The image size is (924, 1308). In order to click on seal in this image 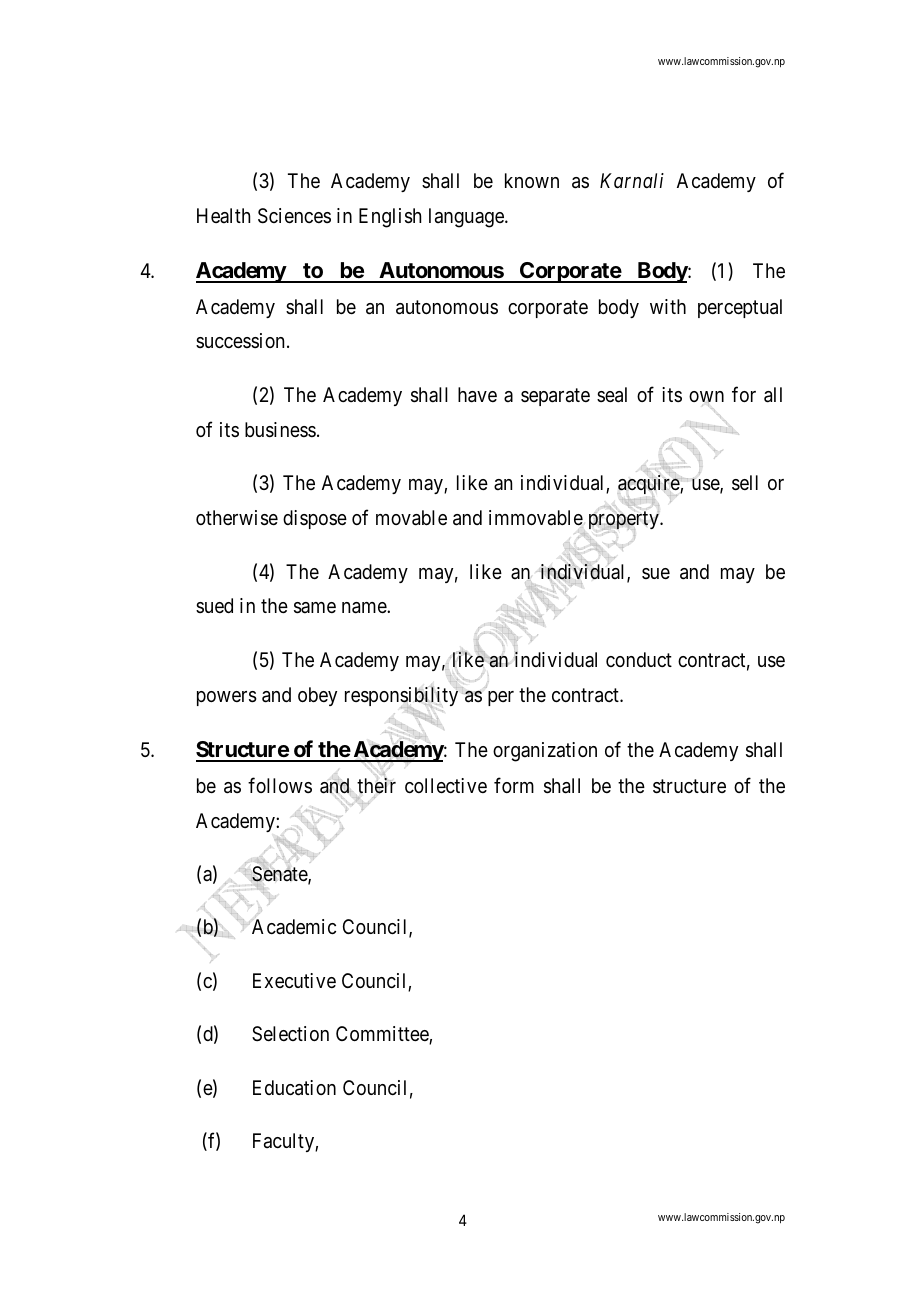, I will do `click(612, 395)`.
